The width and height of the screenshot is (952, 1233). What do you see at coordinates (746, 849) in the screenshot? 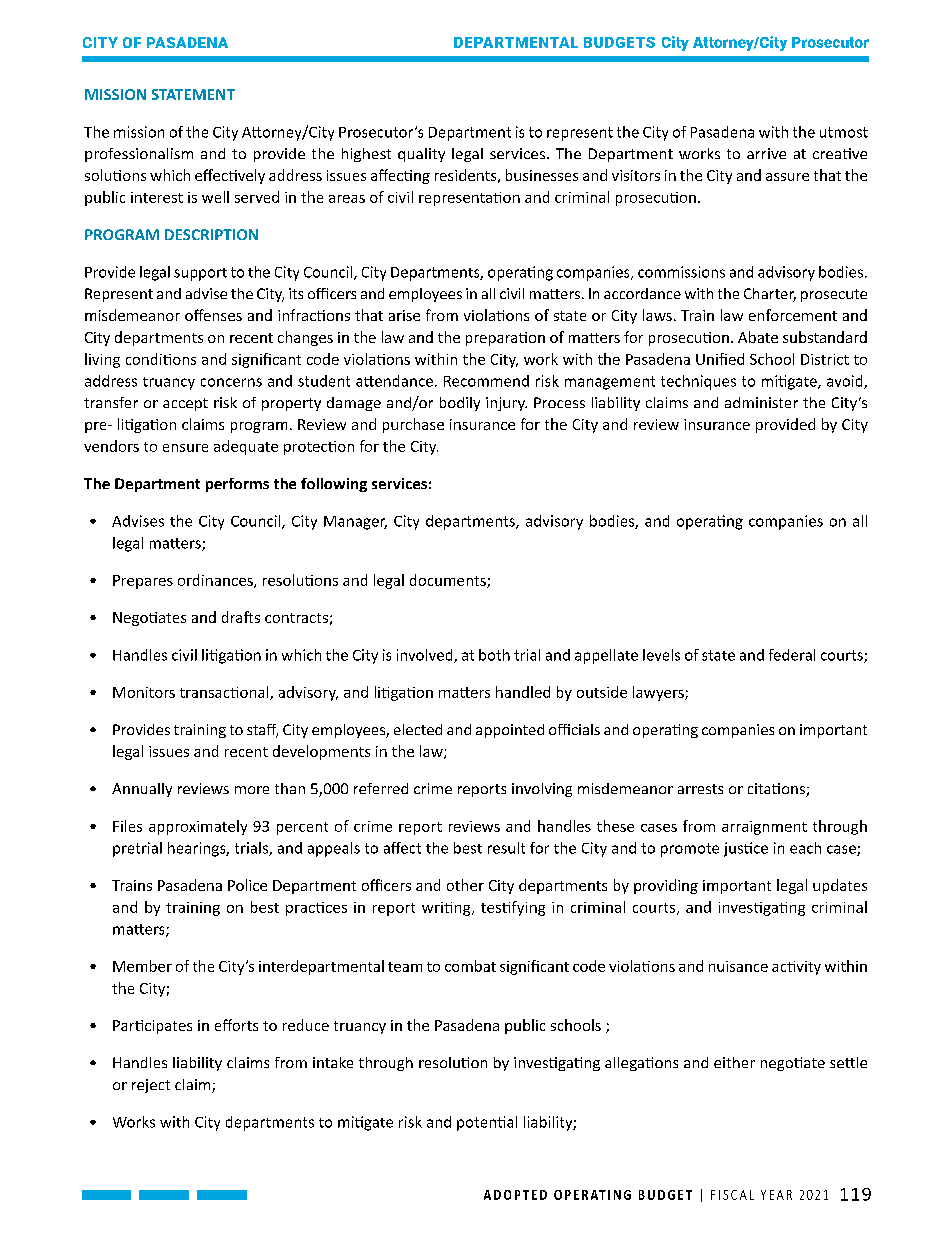
I see `justice` at bounding box center [746, 849].
